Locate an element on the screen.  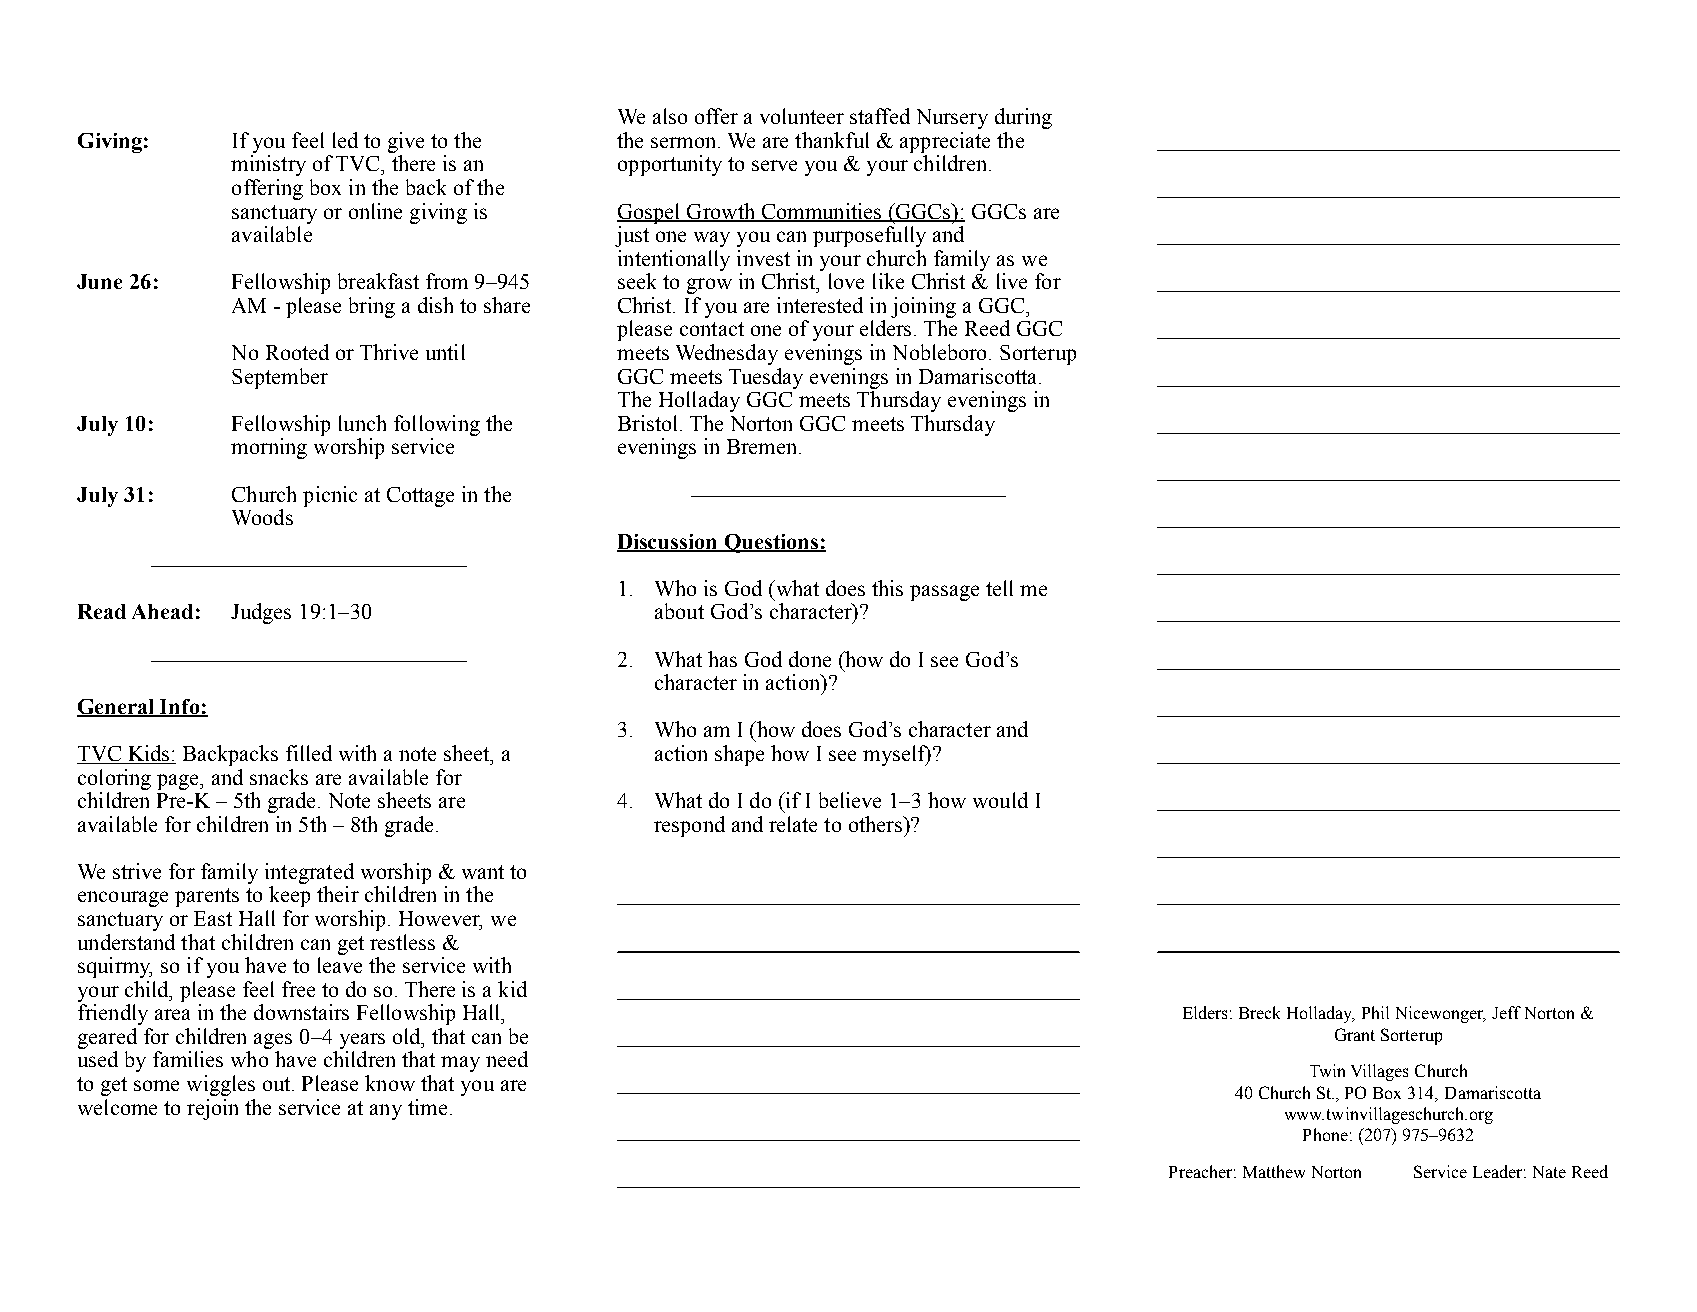
thankful is located at coordinates (832, 140).
